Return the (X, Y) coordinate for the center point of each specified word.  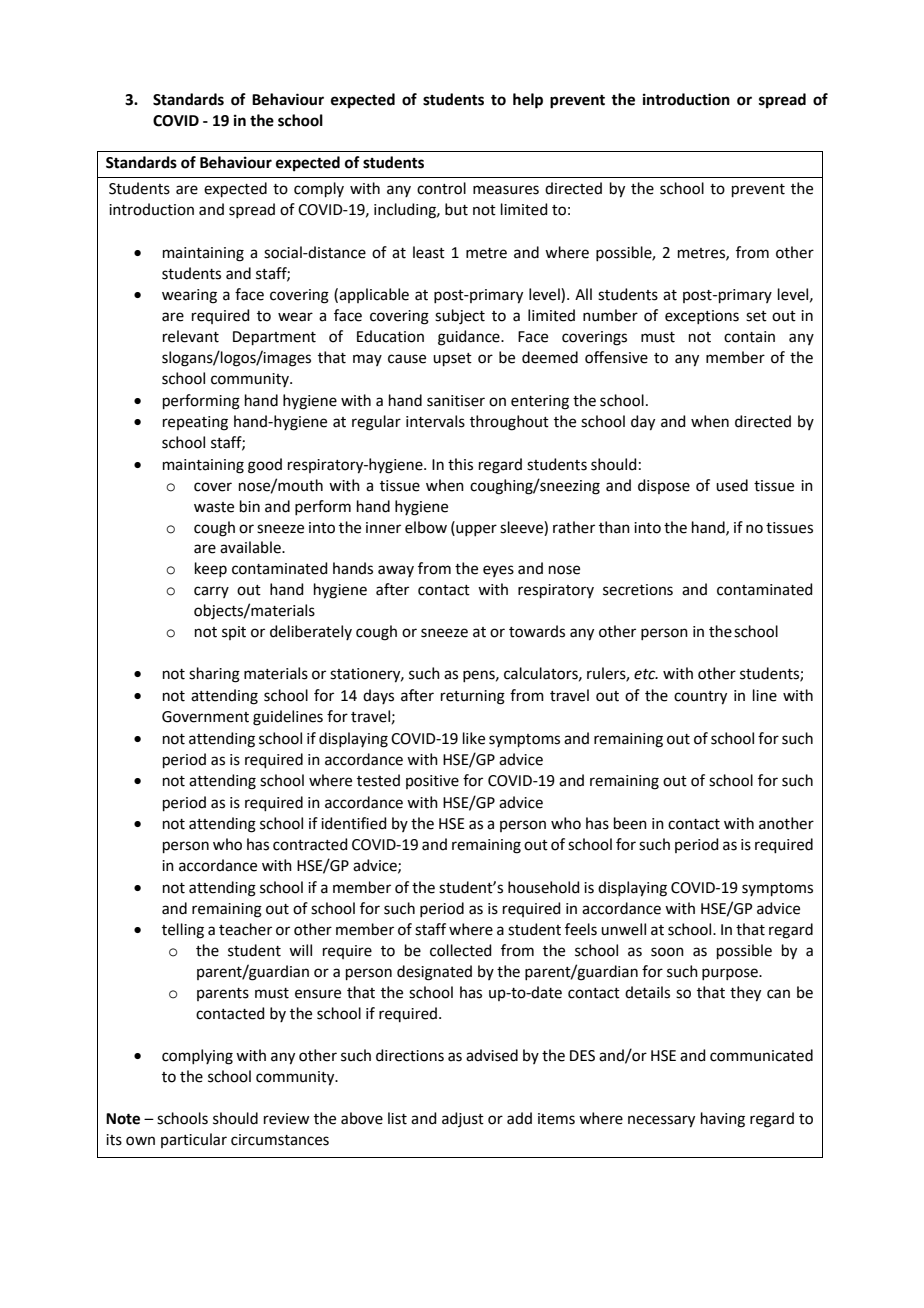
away (396, 571)
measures (506, 190)
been (630, 823)
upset (452, 359)
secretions (638, 590)
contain (749, 337)
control (441, 188)
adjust (463, 1119)
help (528, 101)
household (544, 887)
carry (211, 592)
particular (194, 1140)
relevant (191, 336)
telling (183, 931)
